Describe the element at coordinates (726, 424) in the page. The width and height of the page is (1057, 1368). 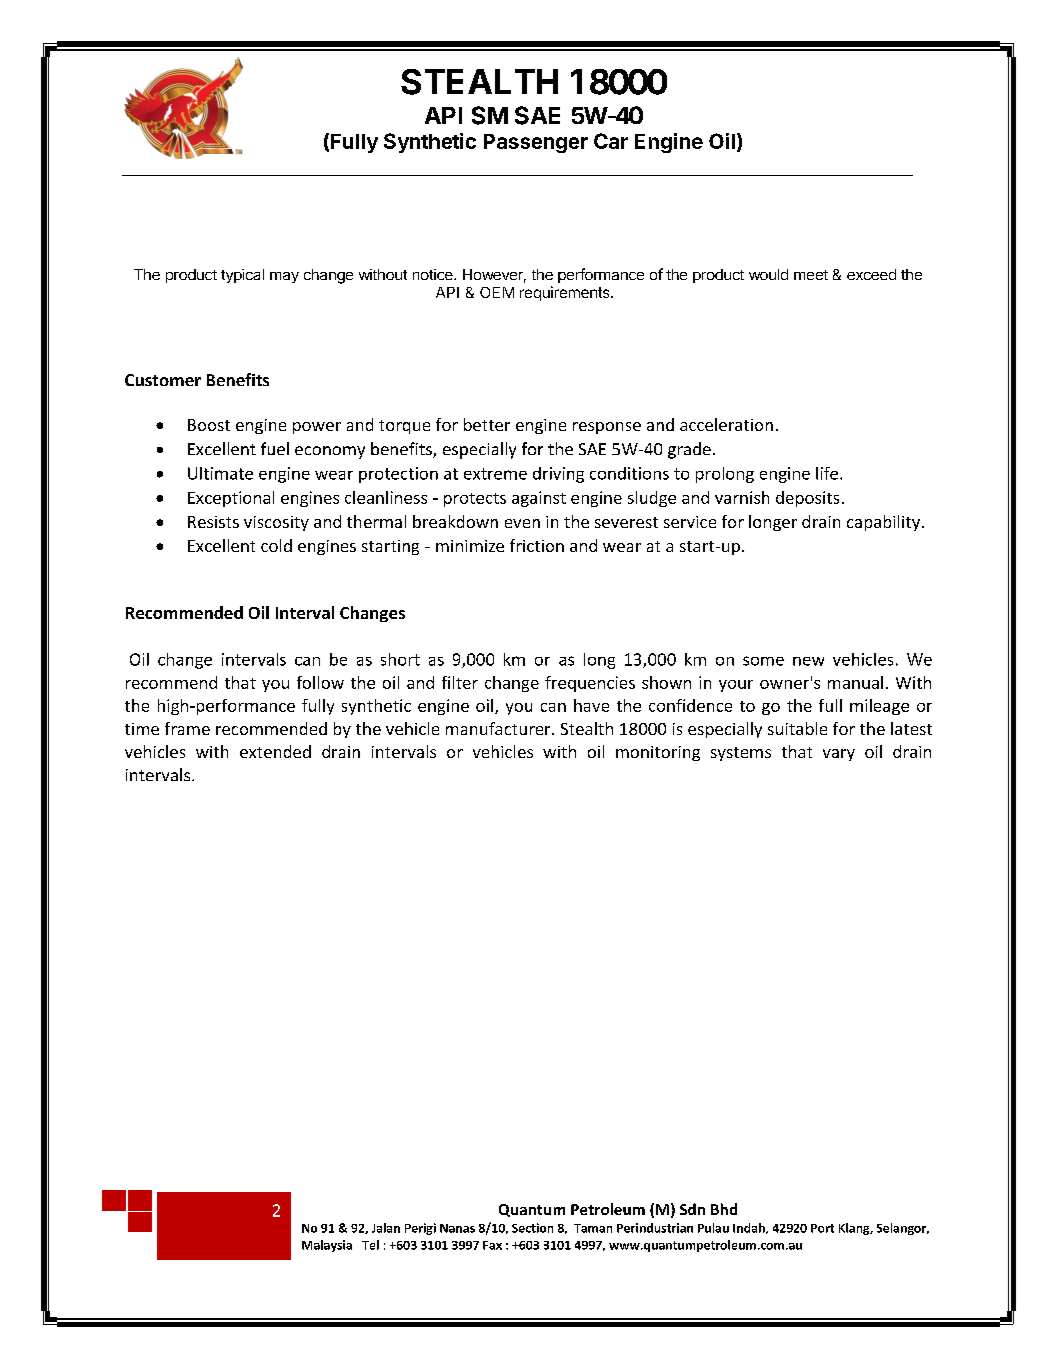
I see `acceleration` at that location.
